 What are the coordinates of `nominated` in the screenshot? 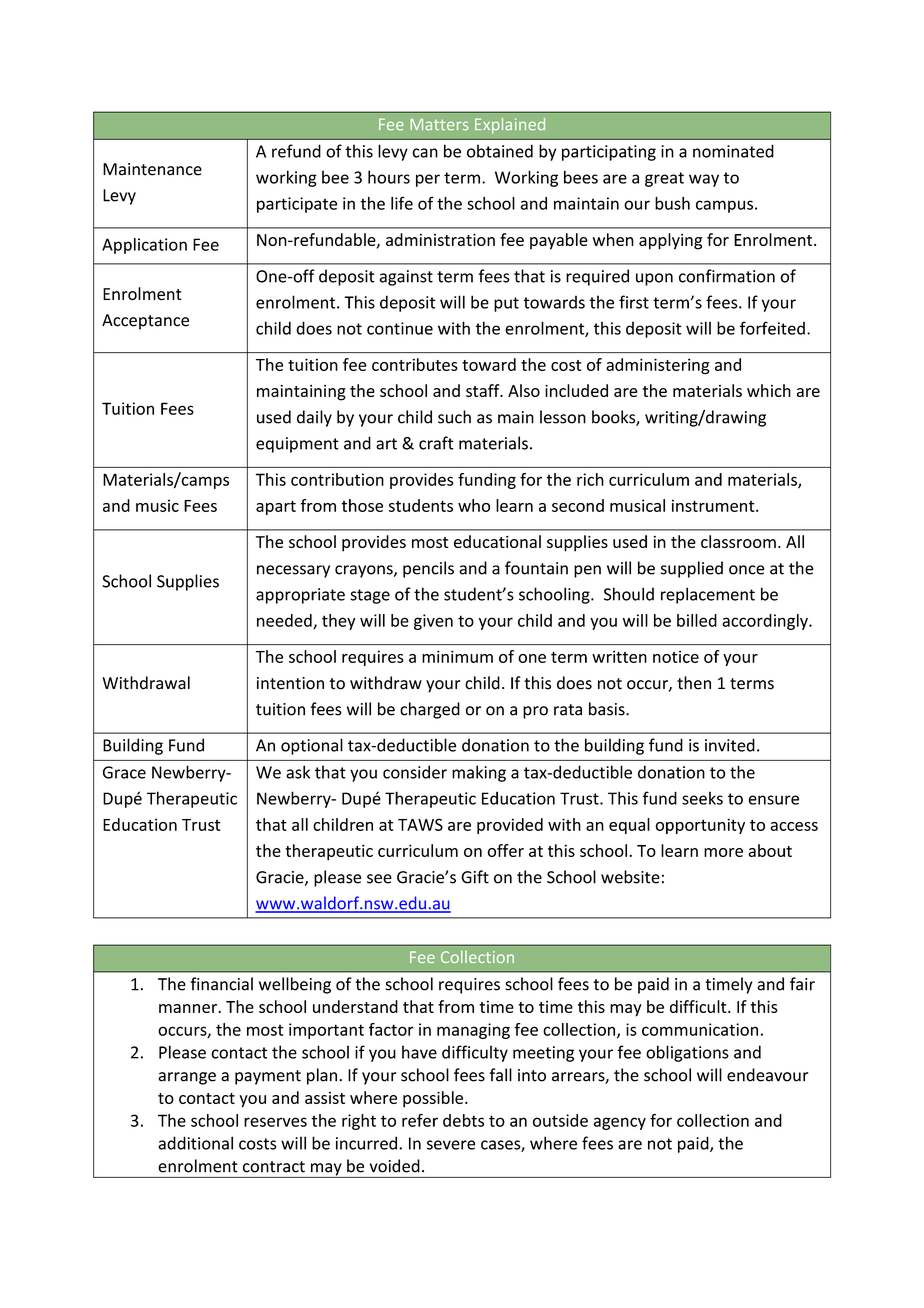 It's located at (733, 151).
